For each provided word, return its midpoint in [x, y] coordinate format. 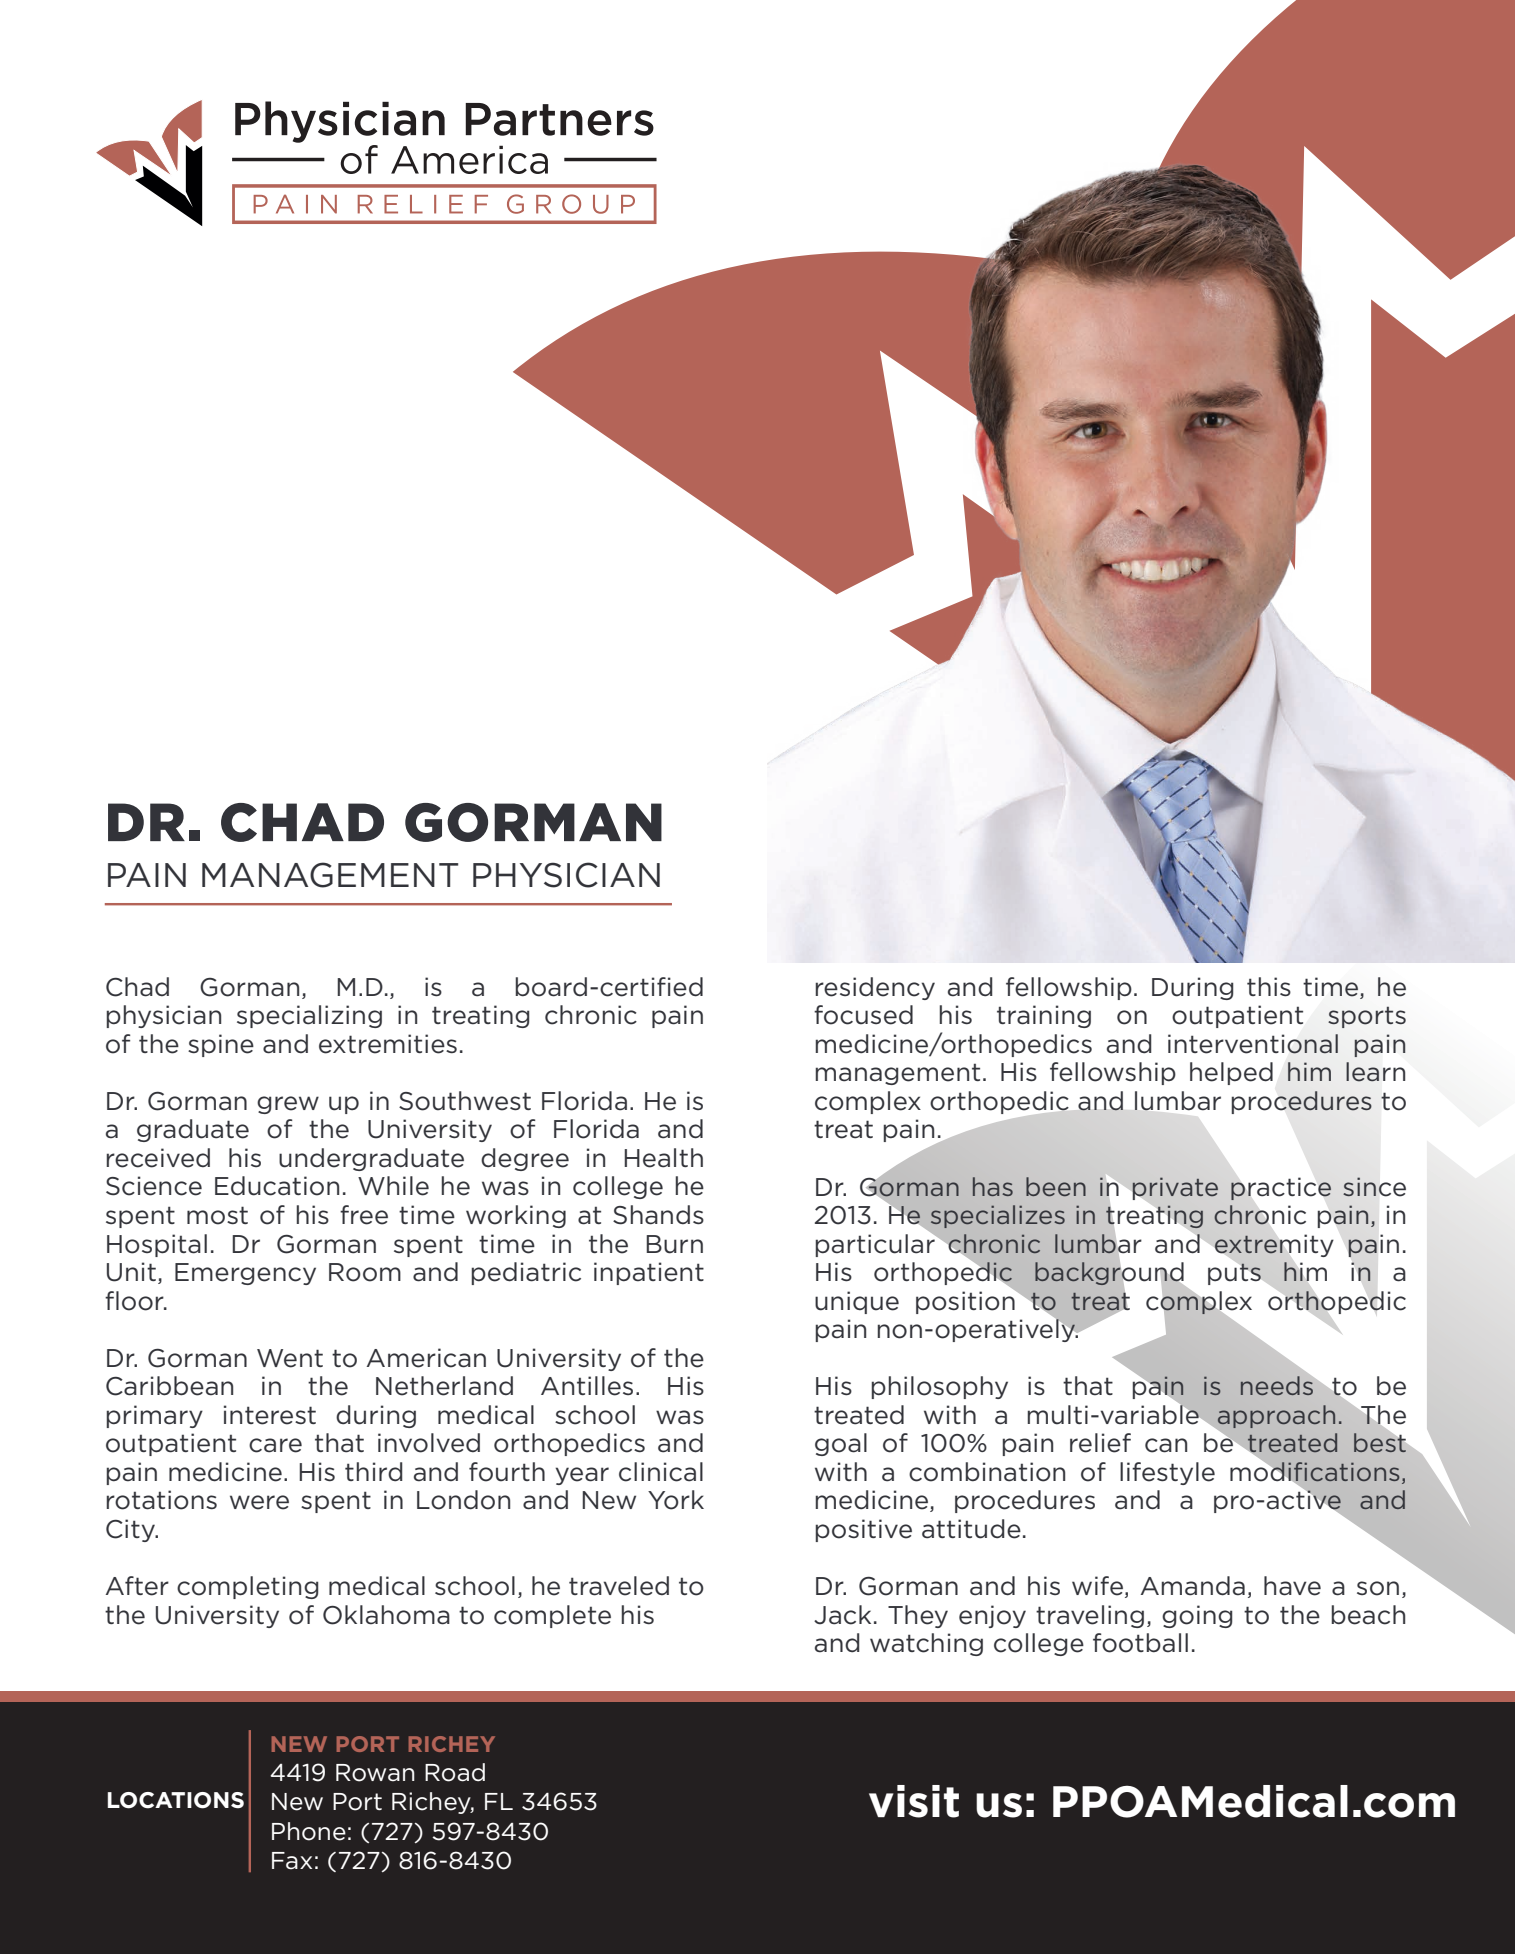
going [1197, 1616]
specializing [309, 1016]
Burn [674, 1244]
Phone [309, 1831]
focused [863, 1015]
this [1269, 987]
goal [841, 1444]
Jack [842, 1615]
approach [1275, 1417]
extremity [1274, 1245]
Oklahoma [386, 1615]
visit [914, 1801]
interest [270, 1415]
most [217, 1215]
